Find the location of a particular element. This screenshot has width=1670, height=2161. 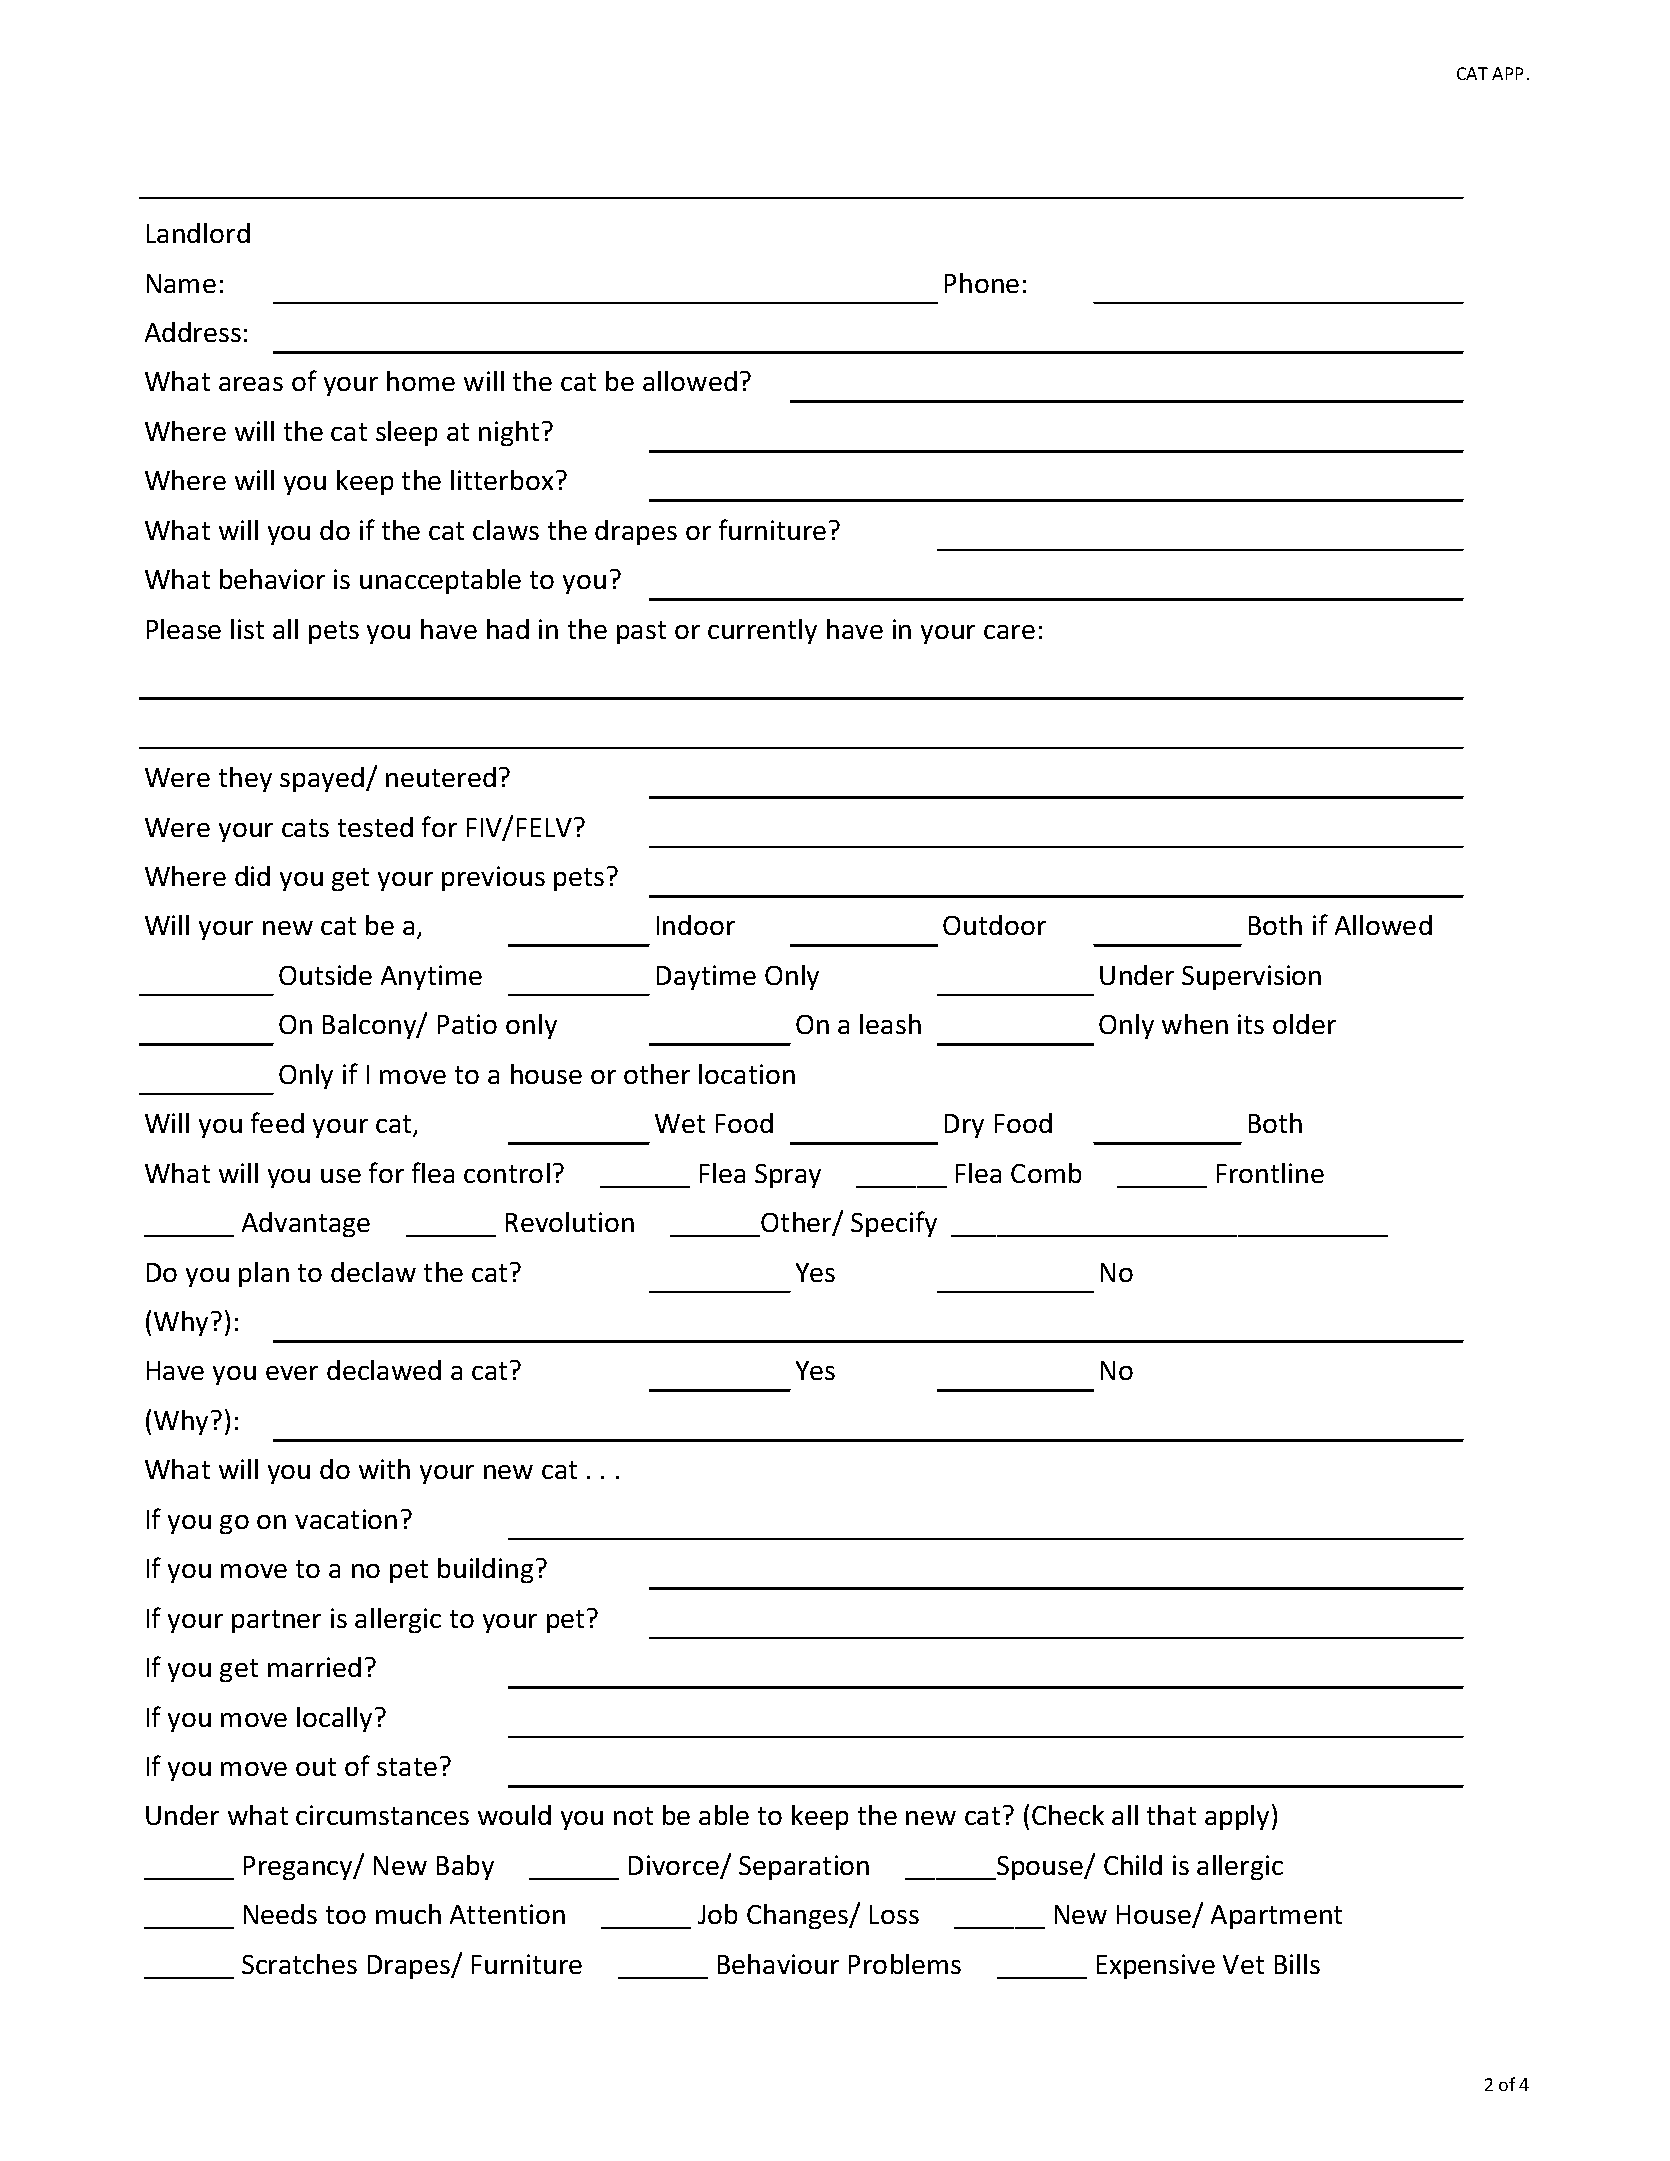

Outdoor is located at coordinates (994, 925).
